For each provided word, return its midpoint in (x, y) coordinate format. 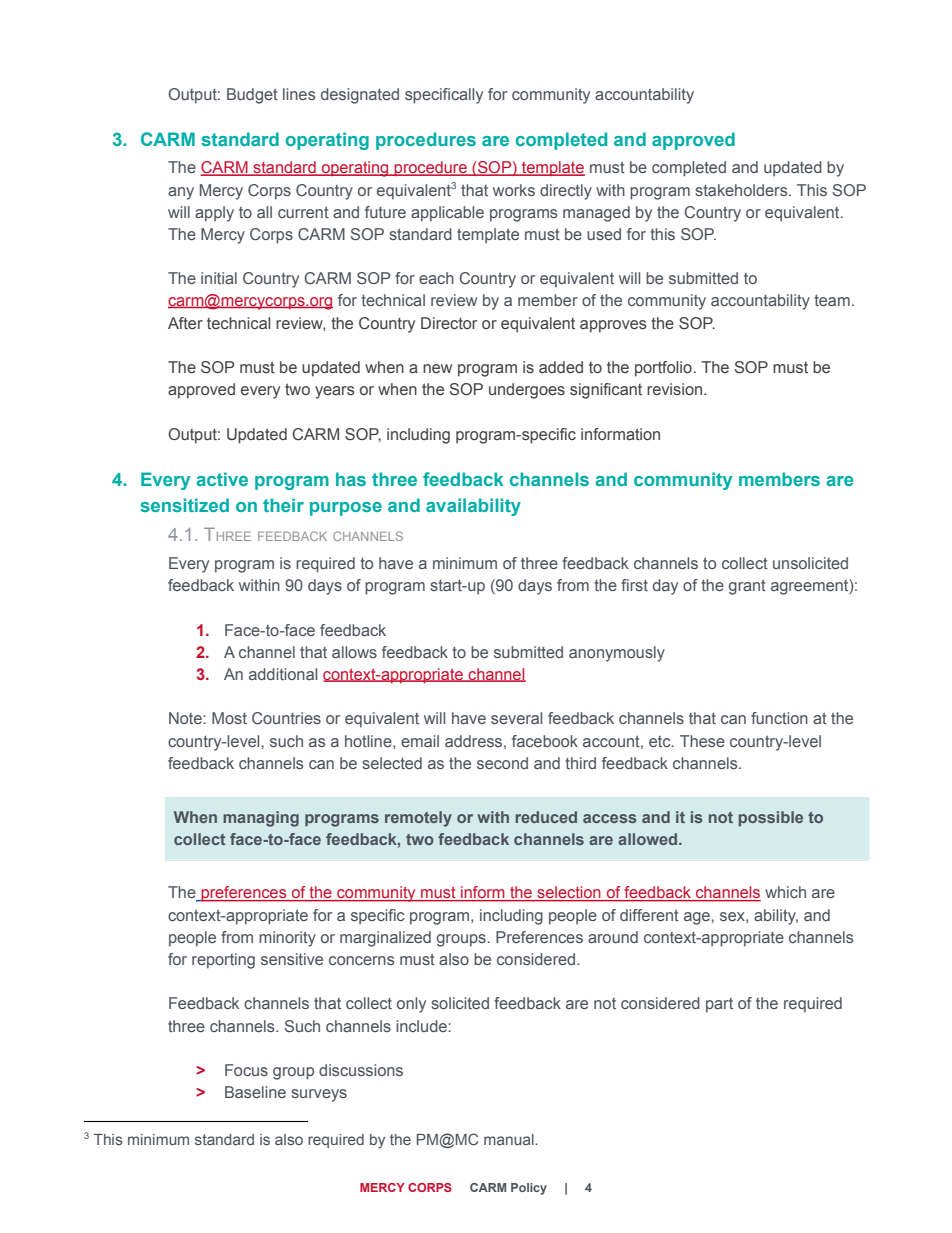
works (514, 190)
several (516, 718)
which (785, 892)
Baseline (255, 1092)
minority (287, 939)
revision (676, 389)
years (335, 392)
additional (283, 674)
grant (747, 587)
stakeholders (742, 190)
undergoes (527, 391)
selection (569, 893)
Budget (252, 96)
